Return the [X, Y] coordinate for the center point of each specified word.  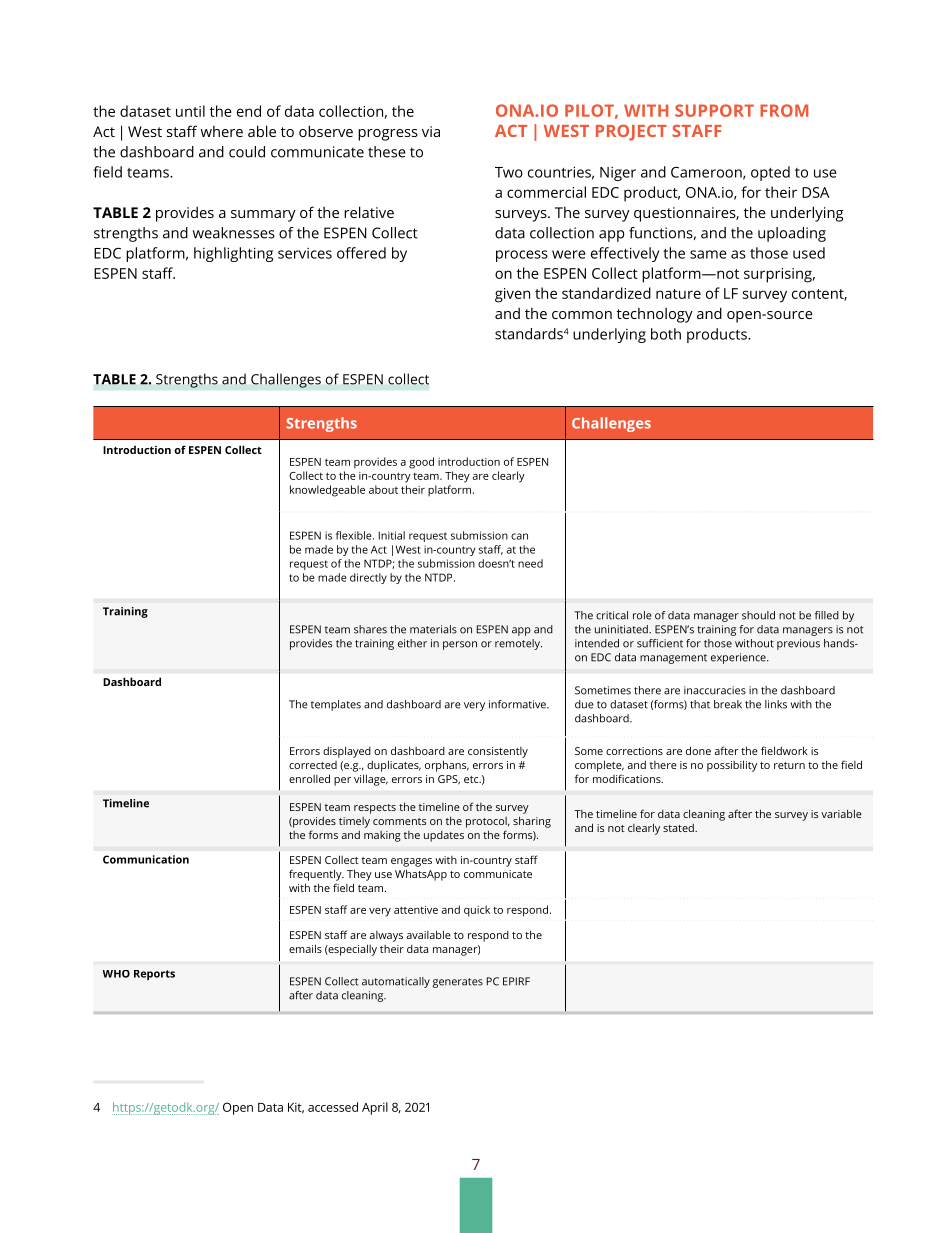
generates [457, 983]
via [431, 131]
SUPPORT [714, 110]
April [375, 1108]
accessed [333, 1107]
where [222, 131]
